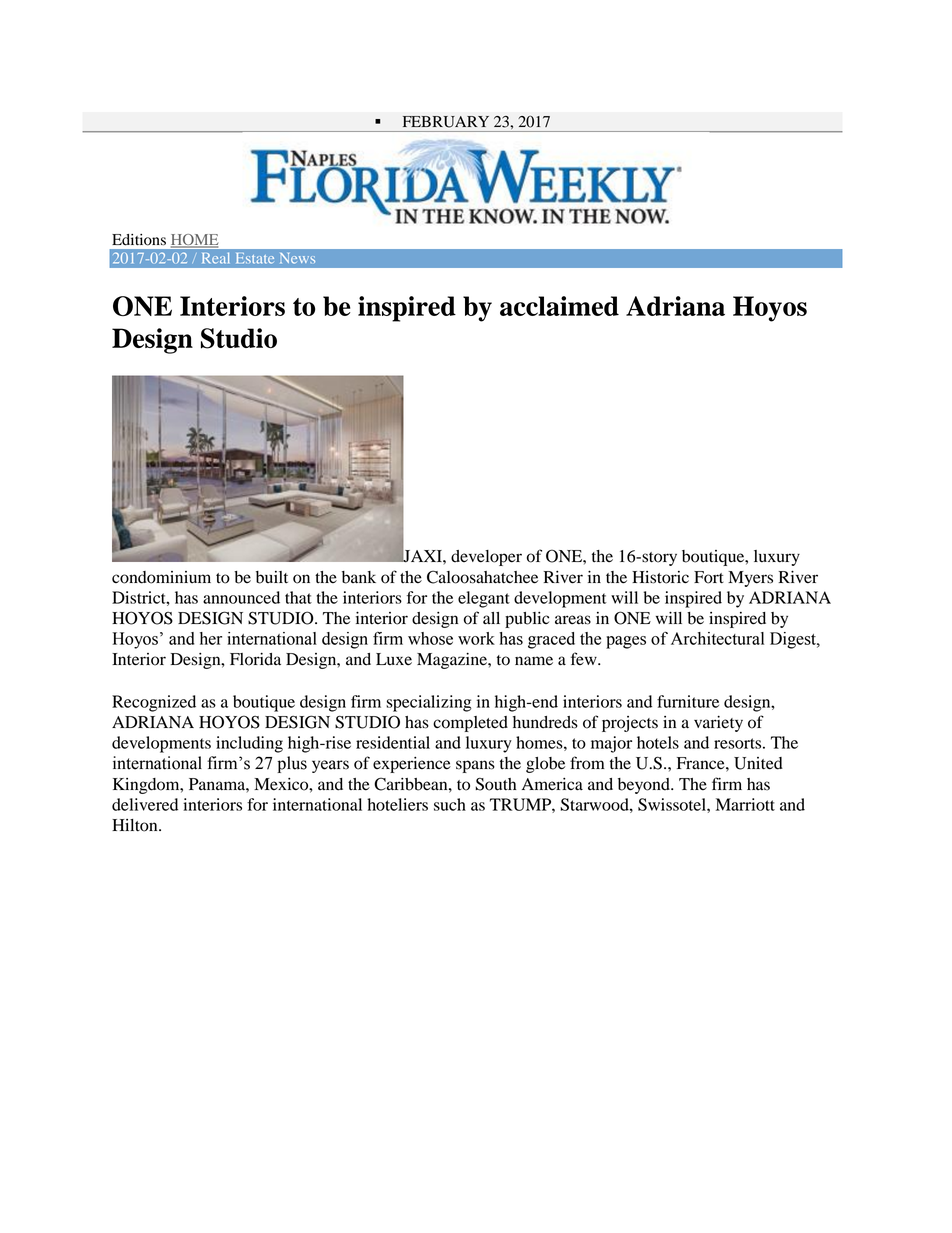  I want to click on delivered, so click(145, 804).
